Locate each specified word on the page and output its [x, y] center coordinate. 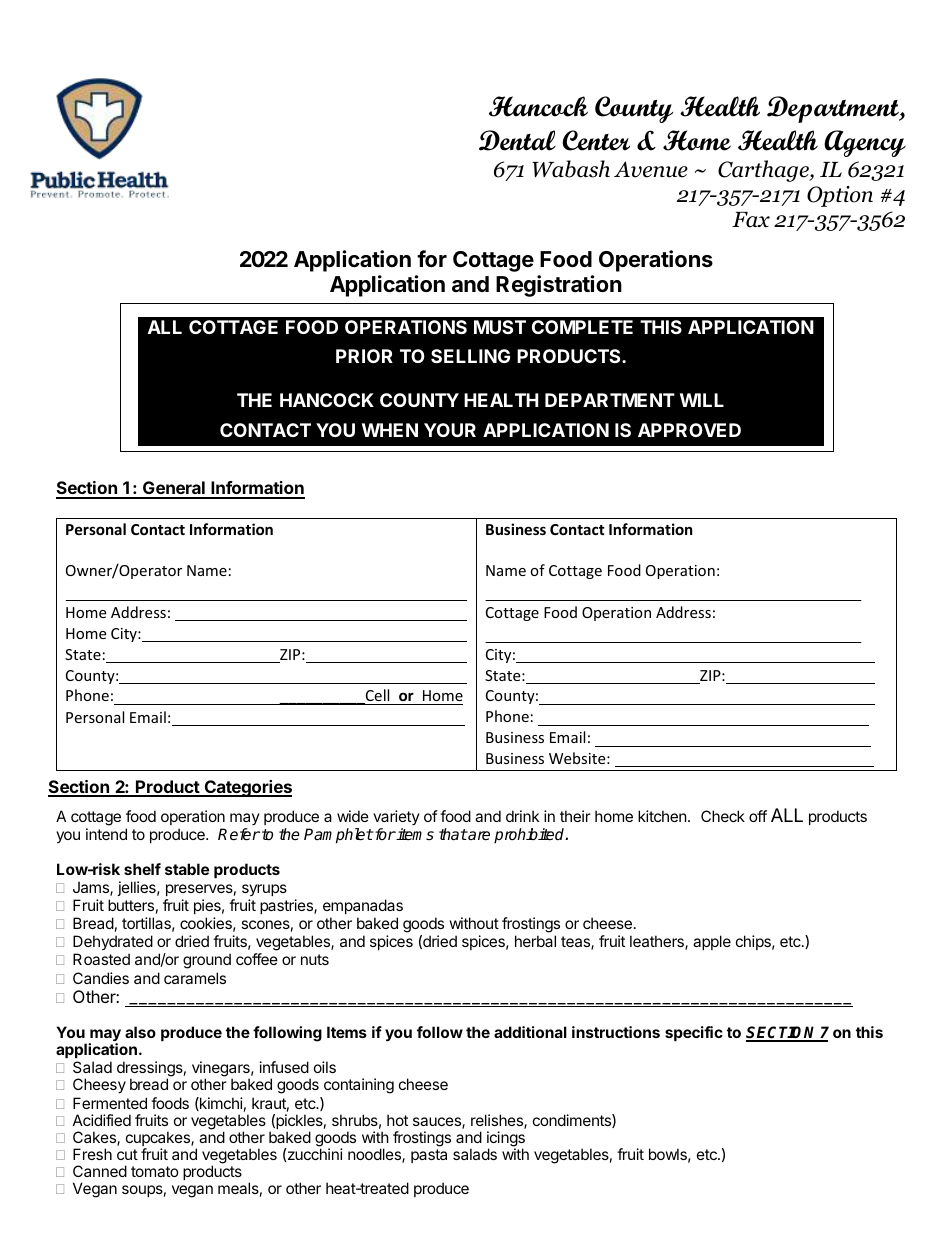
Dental [517, 140]
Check [723, 816]
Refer [239, 834]
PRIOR [364, 356]
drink [522, 816]
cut [127, 1154]
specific [694, 1033]
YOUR [450, 430]
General [174, 489]
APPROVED [689, 430]
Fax [751, 220]
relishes [498, 1121]
